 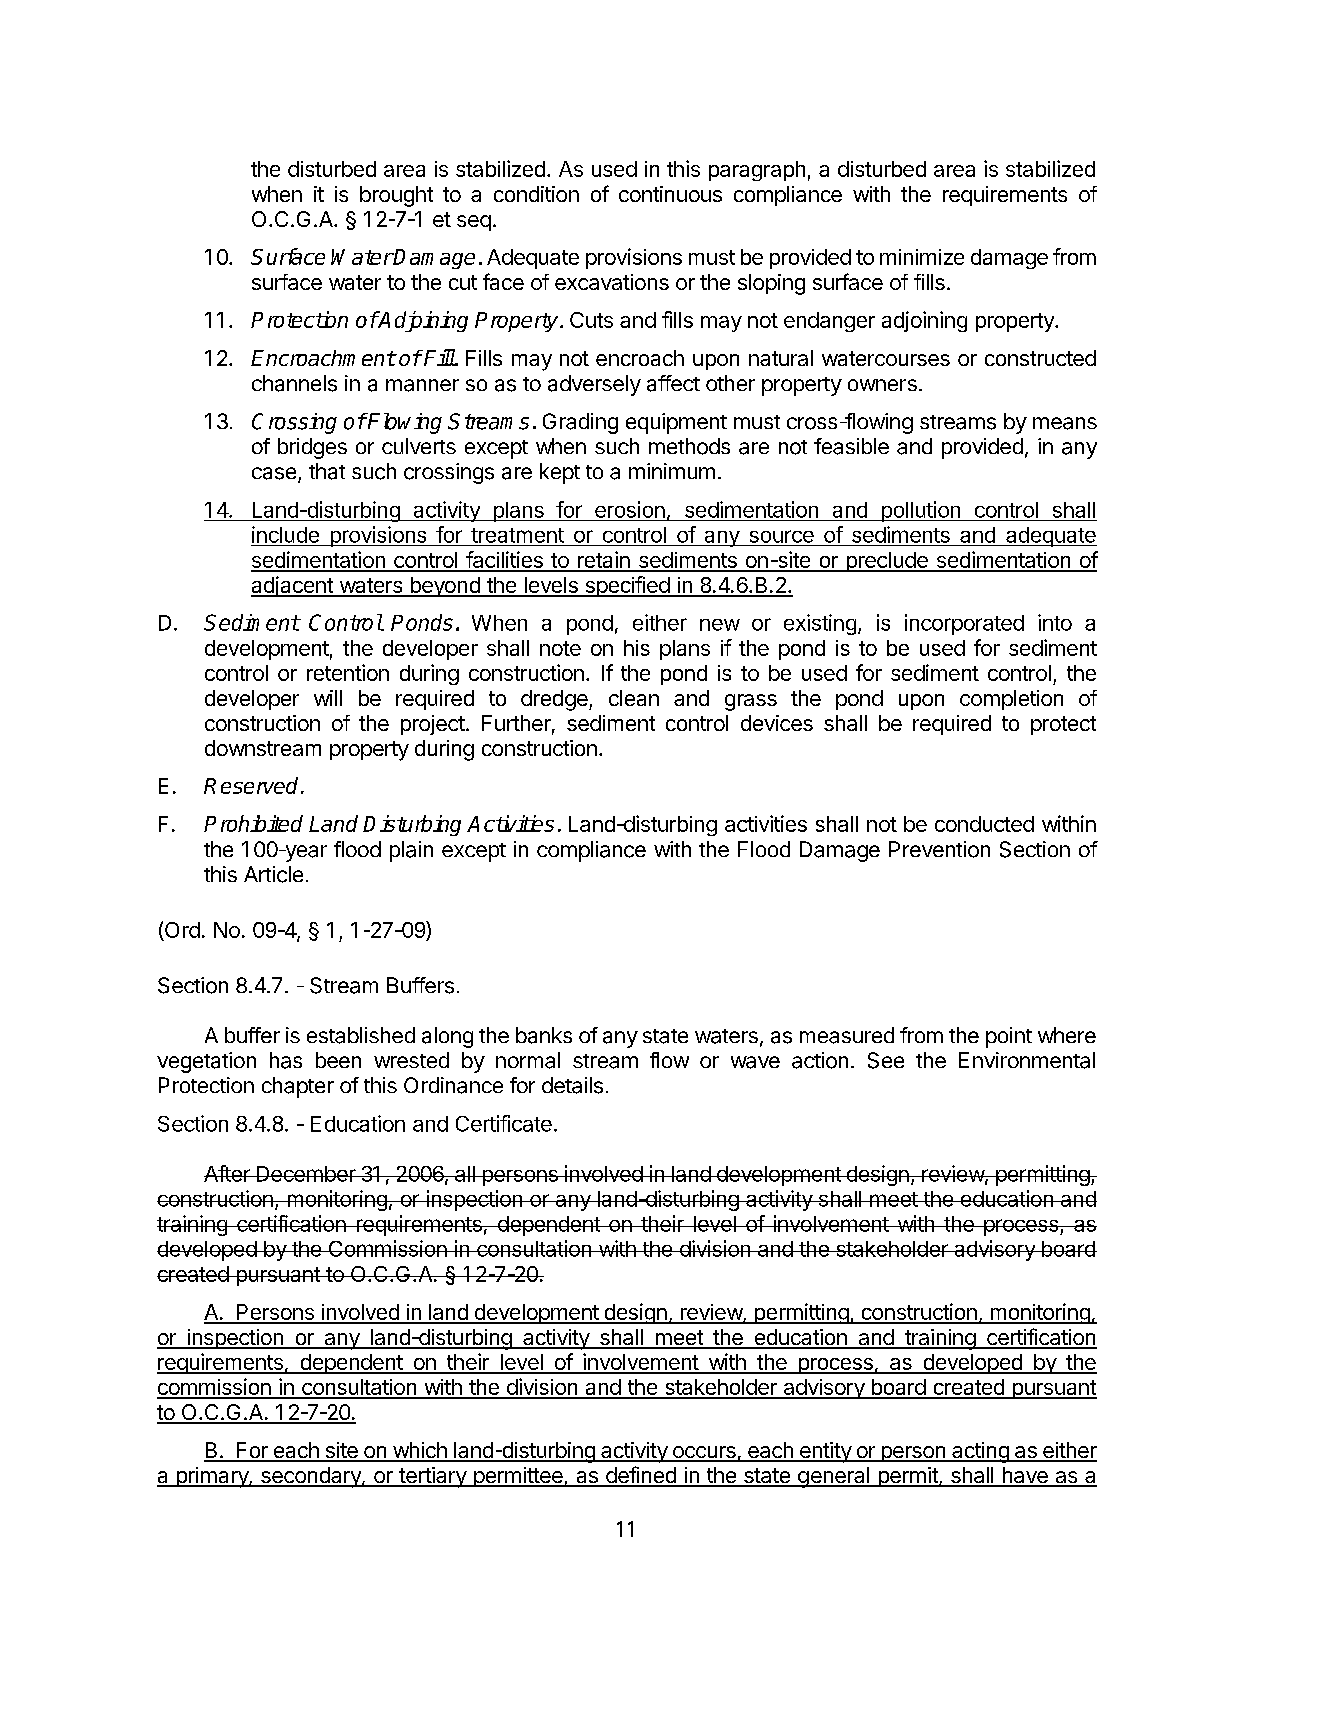 What do you see at coordinates (670, 194) in the image?
I see `continuous` at bounding box center [670, 194].
